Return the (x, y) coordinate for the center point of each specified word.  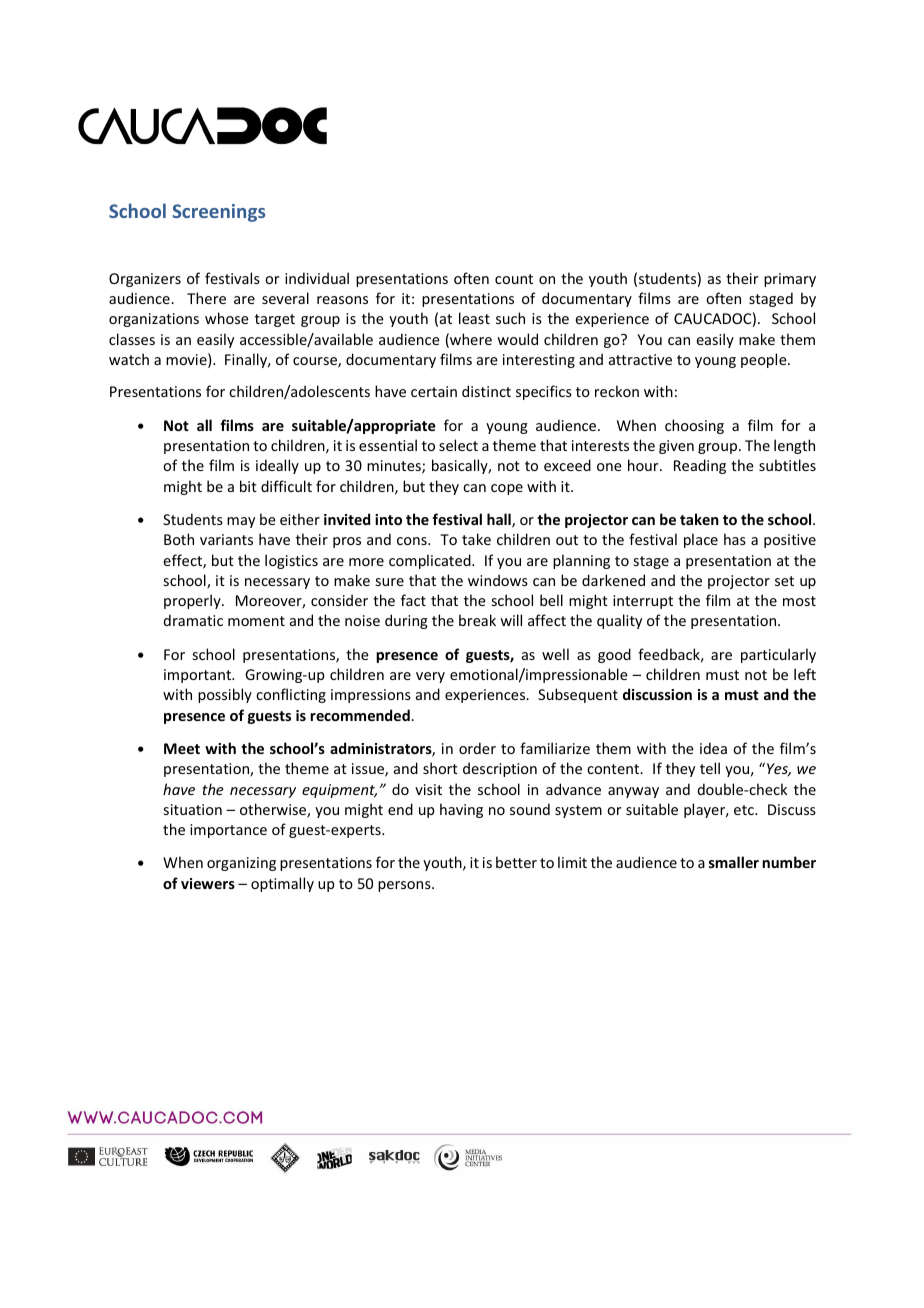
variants (226, 539)
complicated (431, 561)
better (516, 862)
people (765, 360)
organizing (241, 864)
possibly (225, 695)
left (805, 674)
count (514, 279)
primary (790, 280)
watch (129, 359)
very (430, 677)
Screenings (218, 213)
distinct (486, 391)
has (735, 539)
